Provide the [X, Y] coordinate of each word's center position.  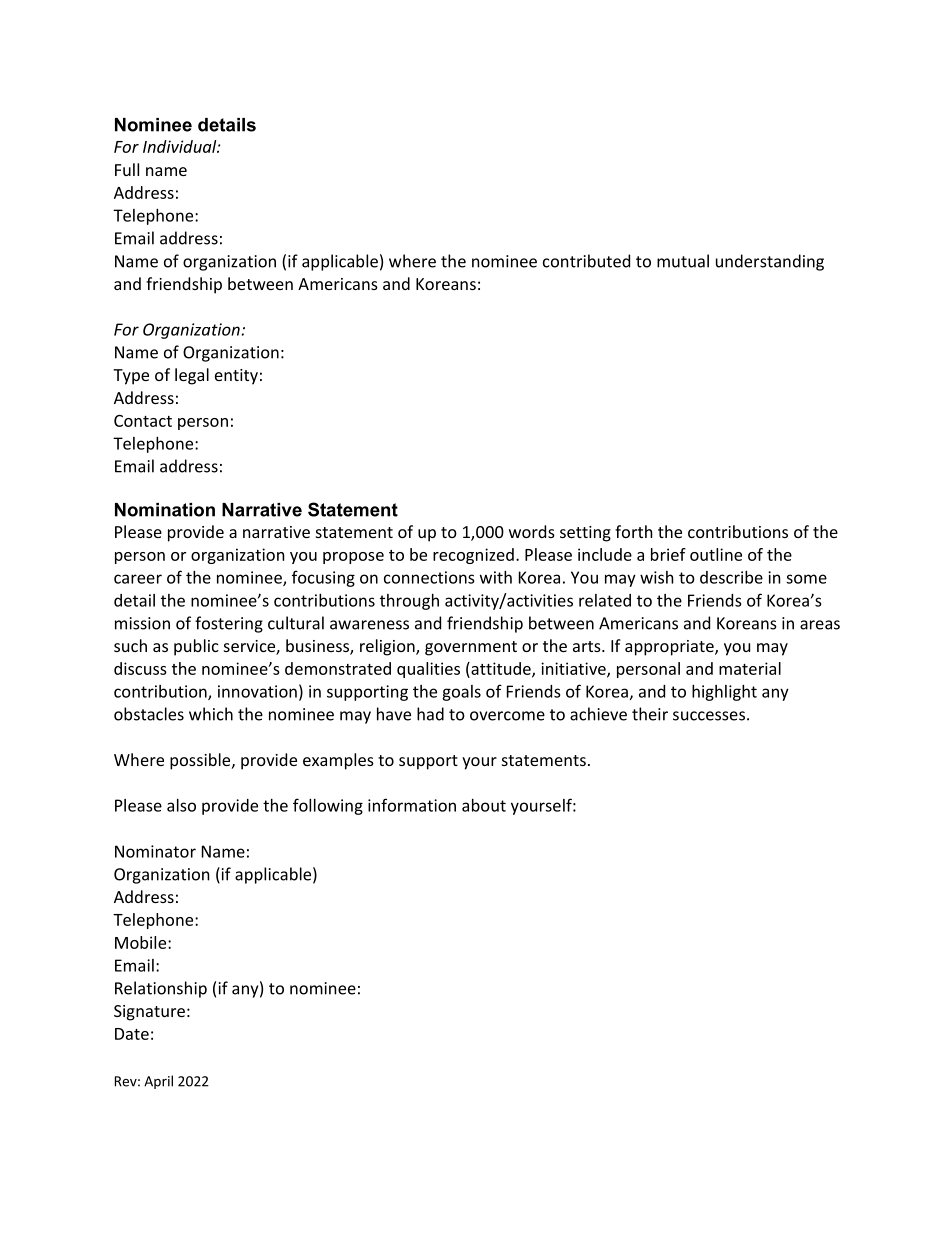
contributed [586, 261]
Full [127, 169]
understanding [770, 262]
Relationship [161, 989]
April [158, 1082]
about [484, 805]
